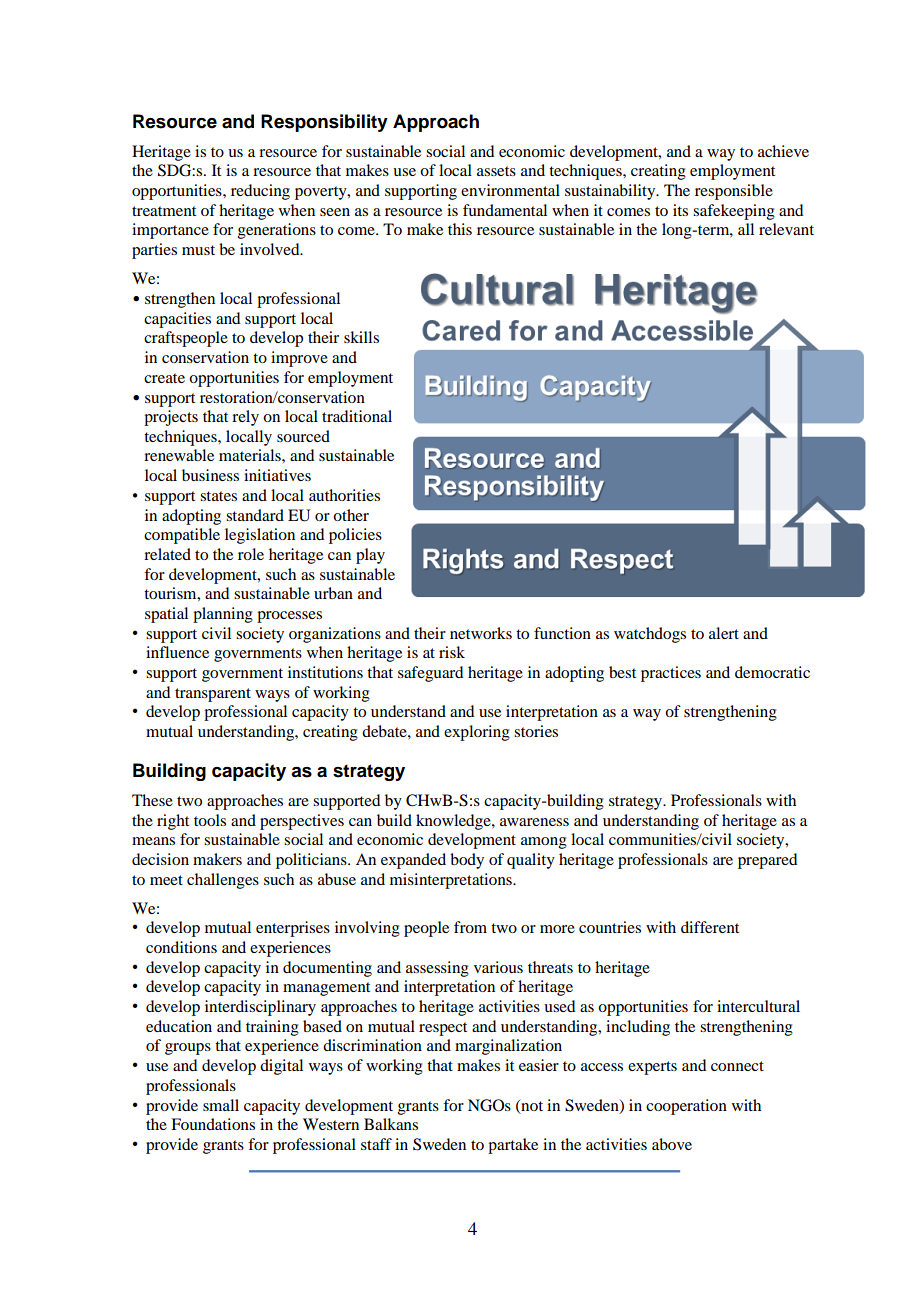  I want to click on relevant, so click(786, 229).
